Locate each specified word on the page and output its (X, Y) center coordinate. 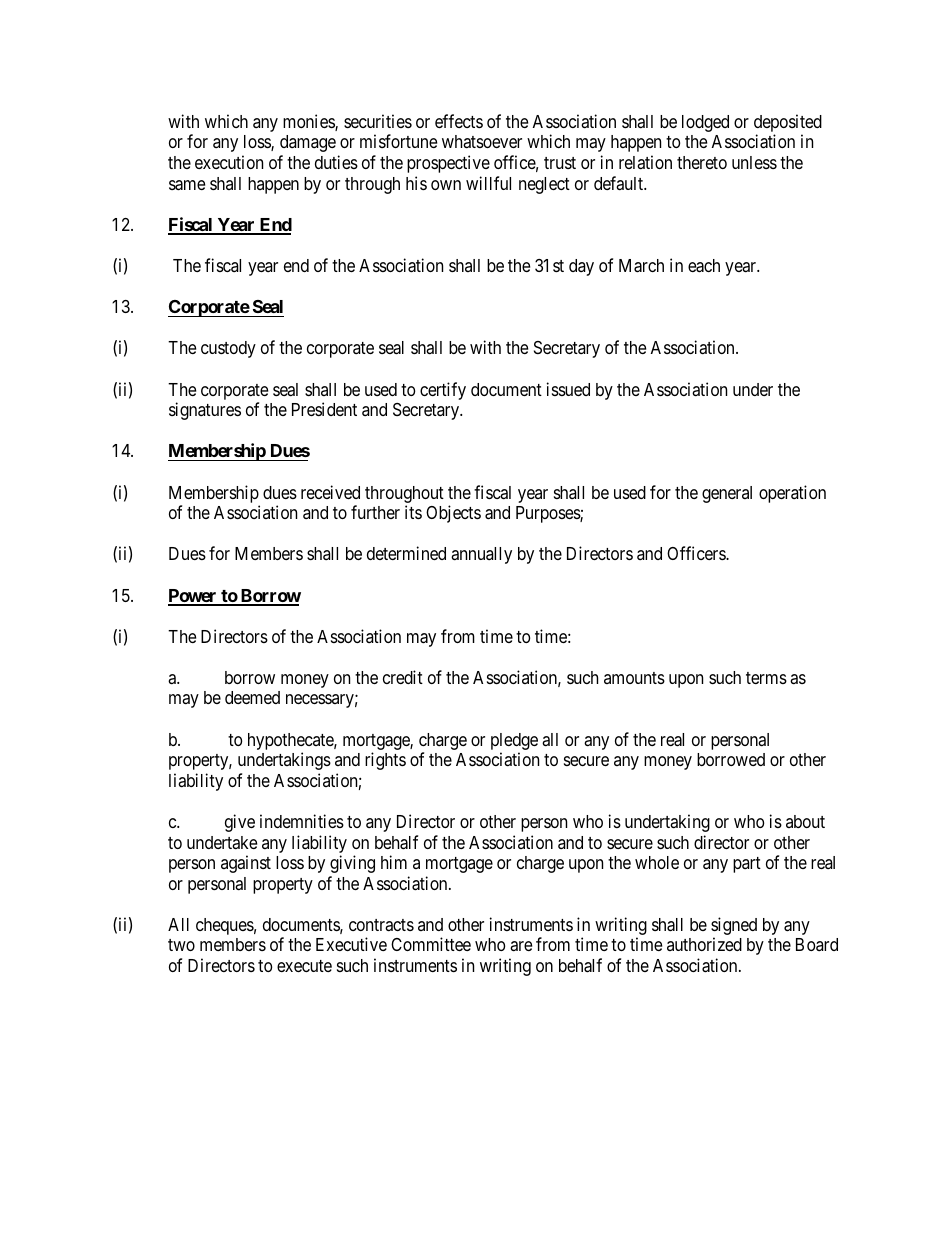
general (727, 494)
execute (304, 966)
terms (766, 678)
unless (754, 162)
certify (443, 391)
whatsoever (482, 141)
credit (403, 677)
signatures (205, 411)
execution (229, 162)
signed (734, 927)
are (521, 946)
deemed (252, 697)
